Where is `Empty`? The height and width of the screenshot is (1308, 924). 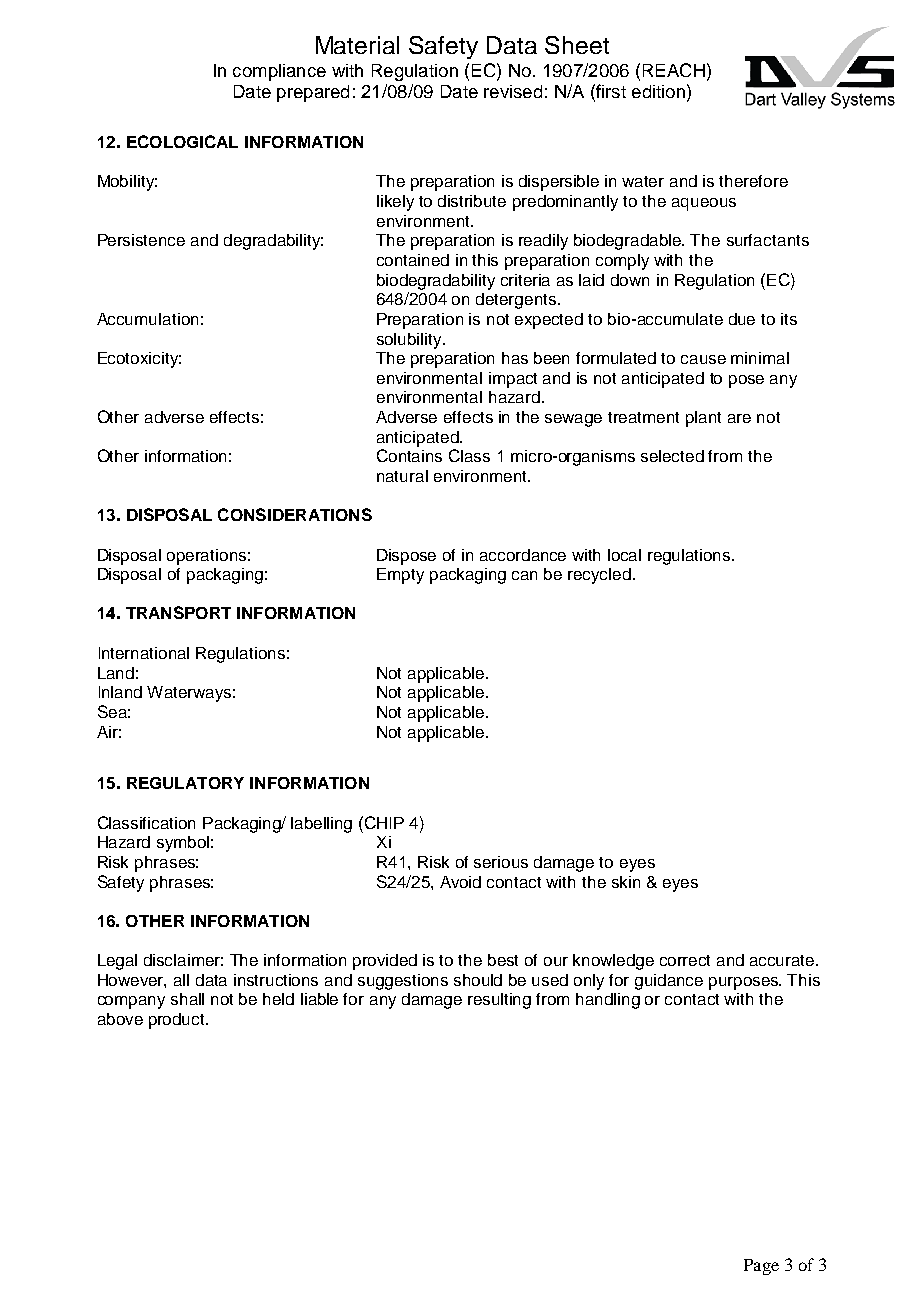 Empty is located at coordinates (400, 576).
